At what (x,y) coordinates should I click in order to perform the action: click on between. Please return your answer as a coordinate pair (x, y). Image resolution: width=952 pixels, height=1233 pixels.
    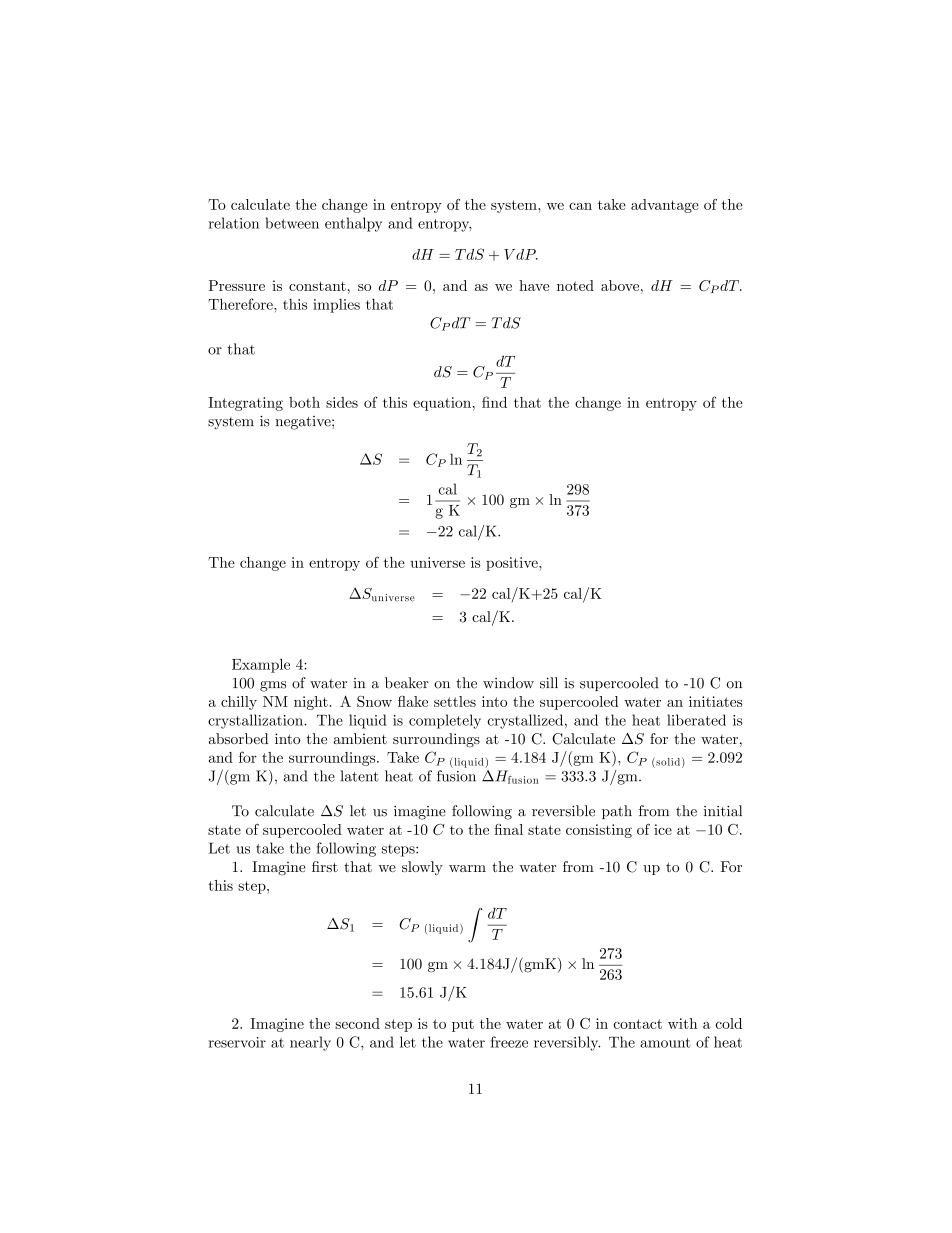
    Looking at the image, I should click on (292, 223).
